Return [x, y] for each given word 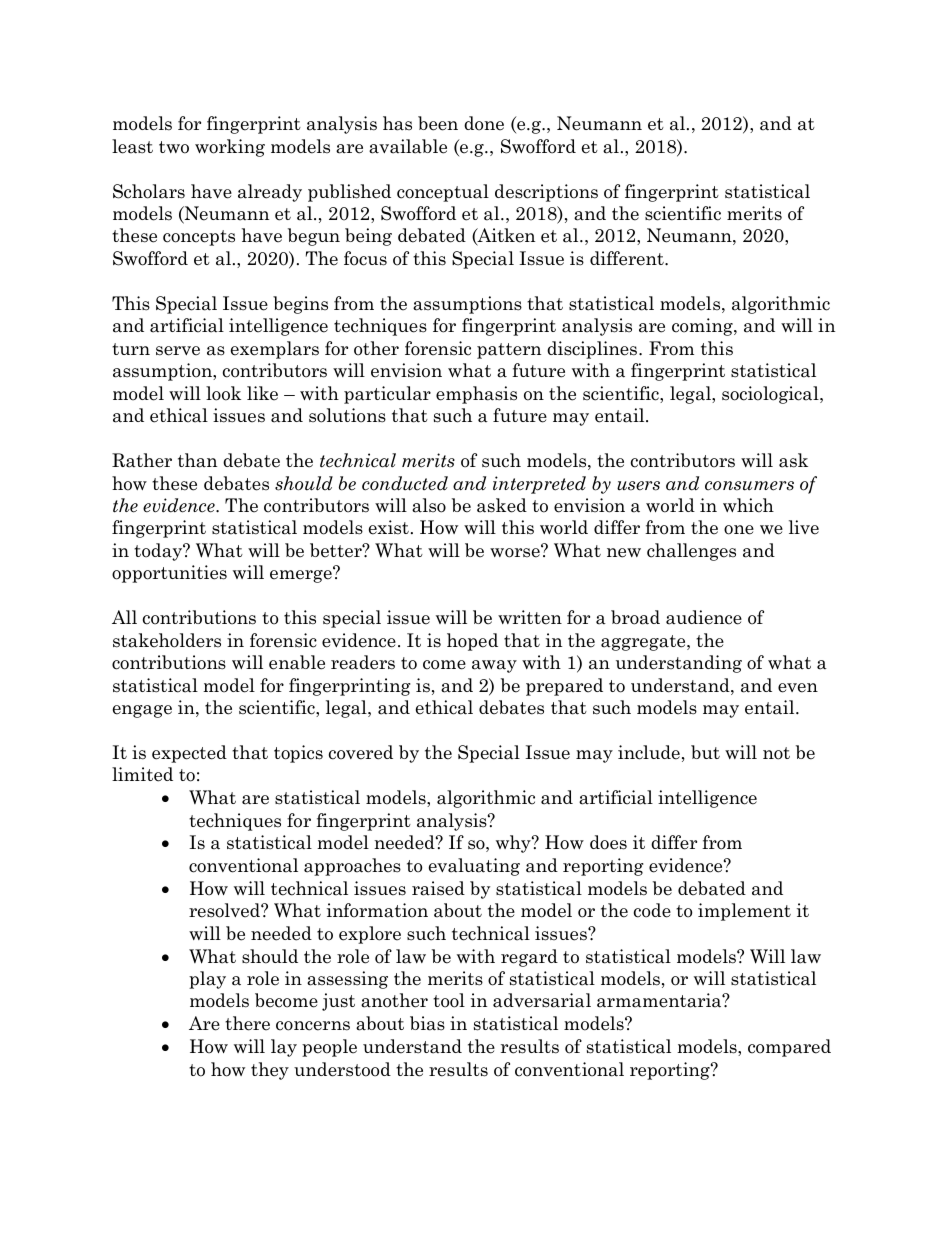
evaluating [474, 867]
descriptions [546, 193]
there [247, 1023]
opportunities [169, 574]
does [608, 842]
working [230, 148]
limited [142, 774]
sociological [771, 395]
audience [704, 617]
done [484, 123]
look [223, 393]
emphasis [476, 395]
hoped [472, 642]
